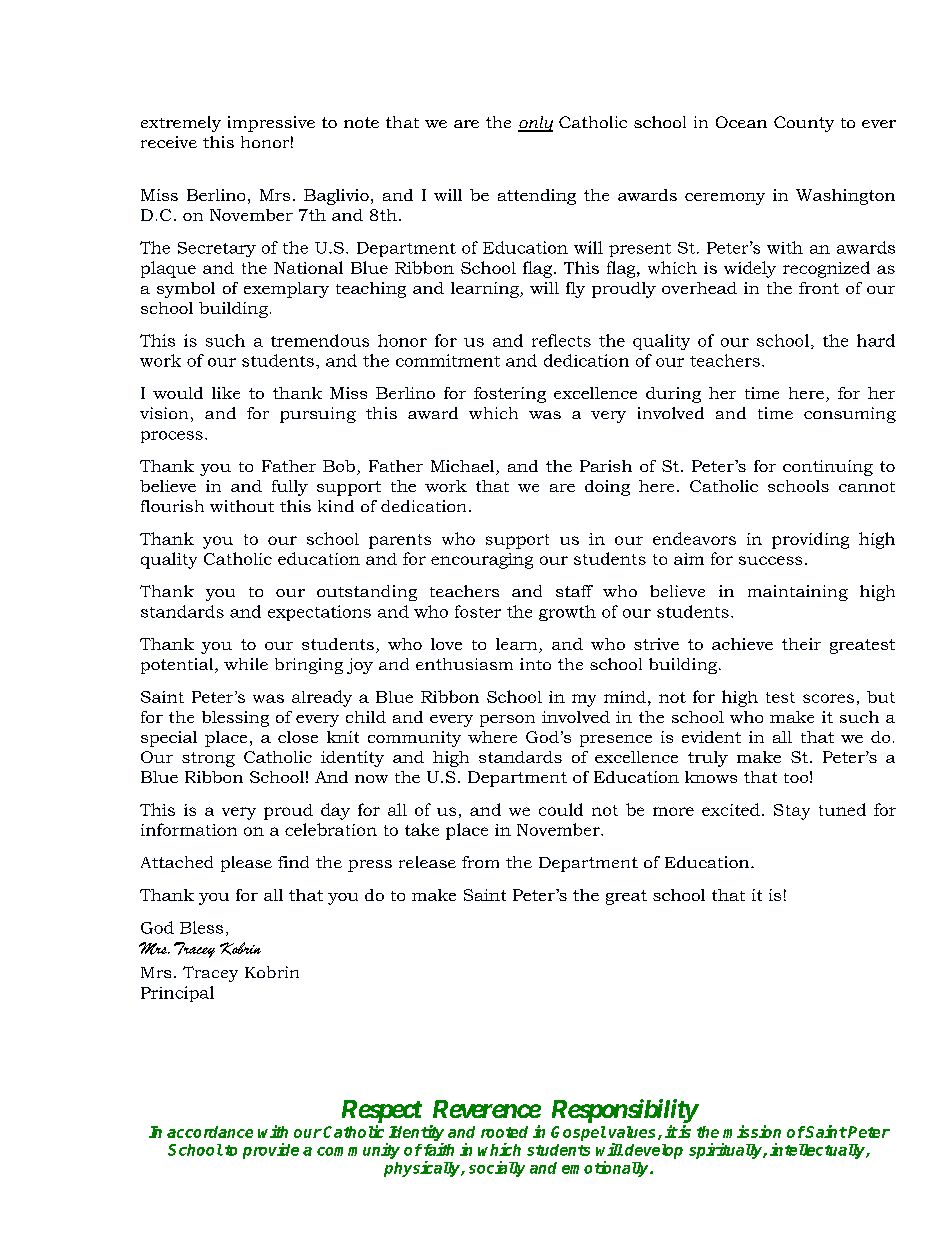  What do you see at coordinates (290, 488) in the page?
I see `fully` at bounding box center [290, 488].
